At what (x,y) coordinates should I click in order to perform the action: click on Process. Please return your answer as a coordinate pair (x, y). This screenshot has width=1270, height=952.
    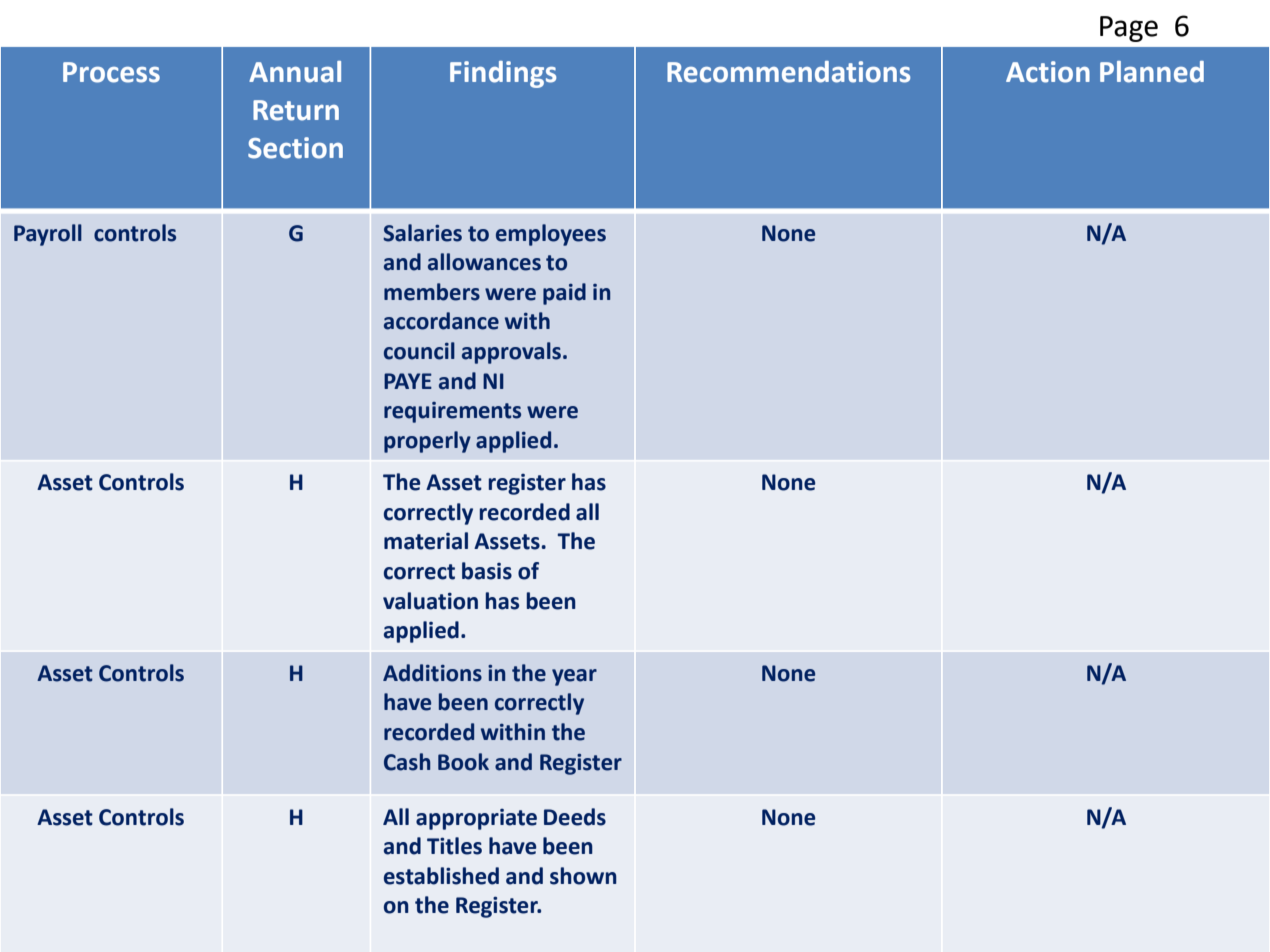
    Looking at the image, I should click on (111, 72).
